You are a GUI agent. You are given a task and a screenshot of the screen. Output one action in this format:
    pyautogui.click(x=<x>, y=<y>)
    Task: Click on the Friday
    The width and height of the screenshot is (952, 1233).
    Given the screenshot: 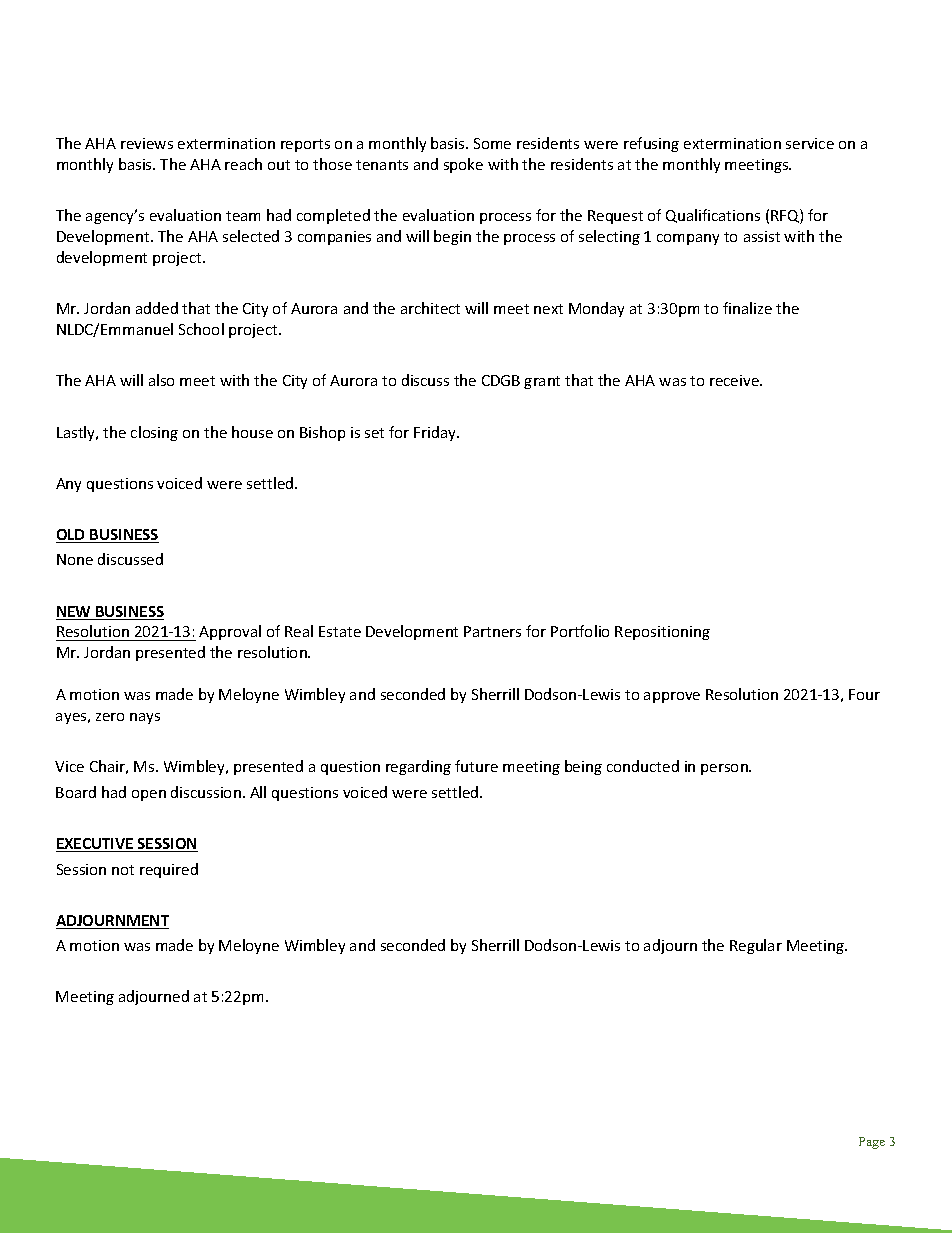 What is the action you would take?
    pyautogui.click(x=436, y=433)
